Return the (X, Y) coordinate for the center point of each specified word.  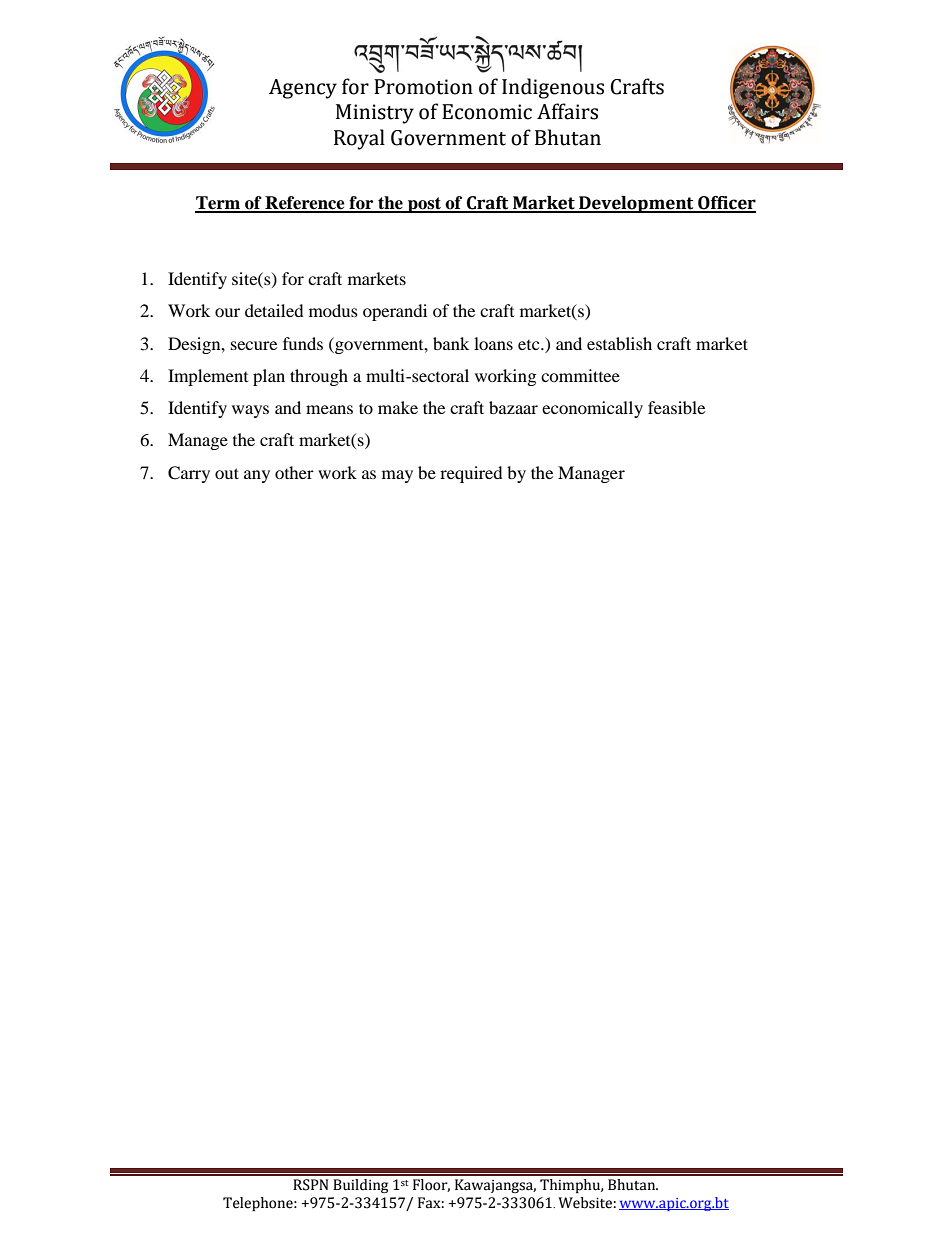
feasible (676, 407)
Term (219, 204)
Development (636, 204)
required (471, 474)
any (257, 476)
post (424, 205)
